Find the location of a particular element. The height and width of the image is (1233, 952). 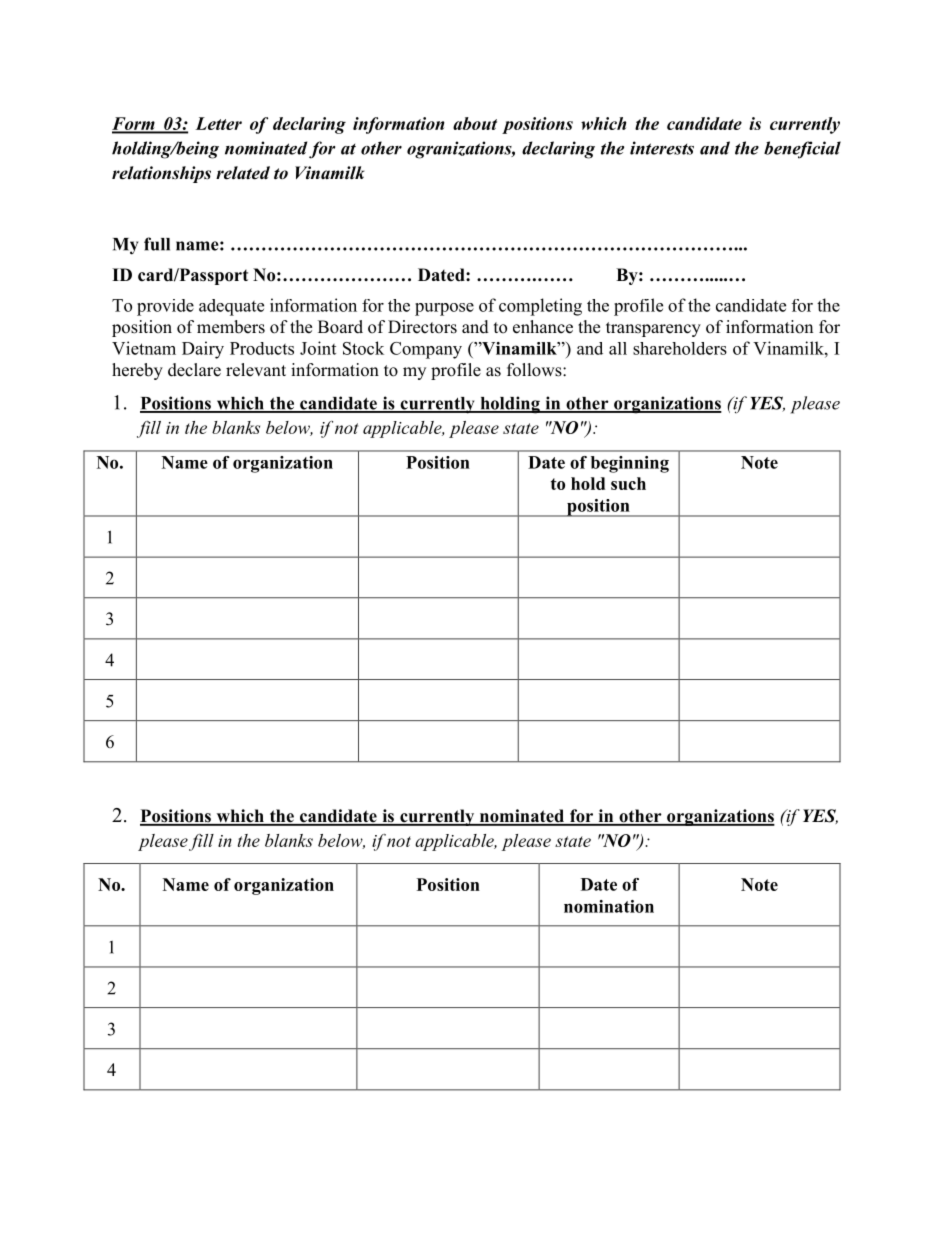

Letter is located at coordinates (218, 123).
